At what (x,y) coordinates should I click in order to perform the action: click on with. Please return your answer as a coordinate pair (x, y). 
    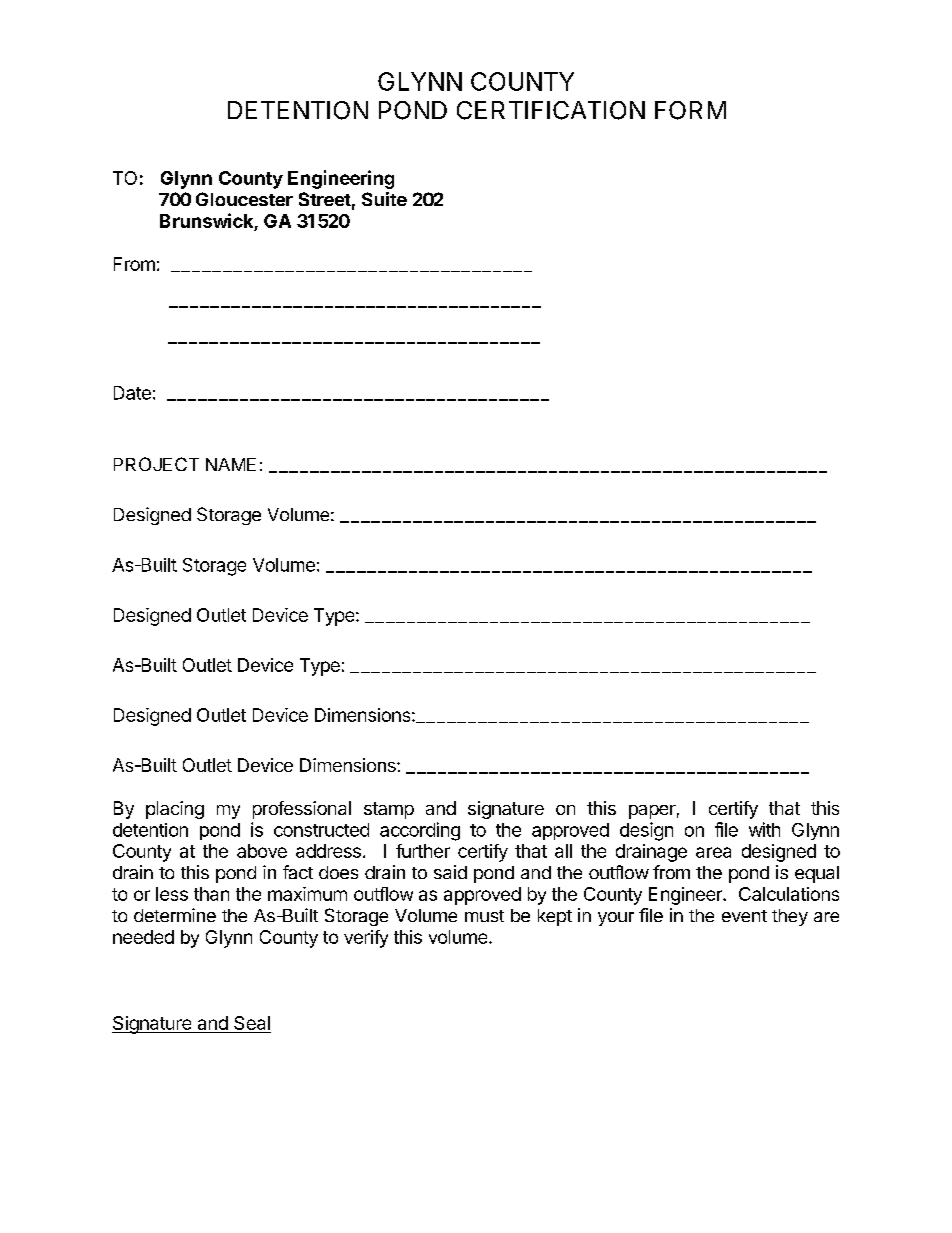
    Looking at the image, I should click on (764, 829).
